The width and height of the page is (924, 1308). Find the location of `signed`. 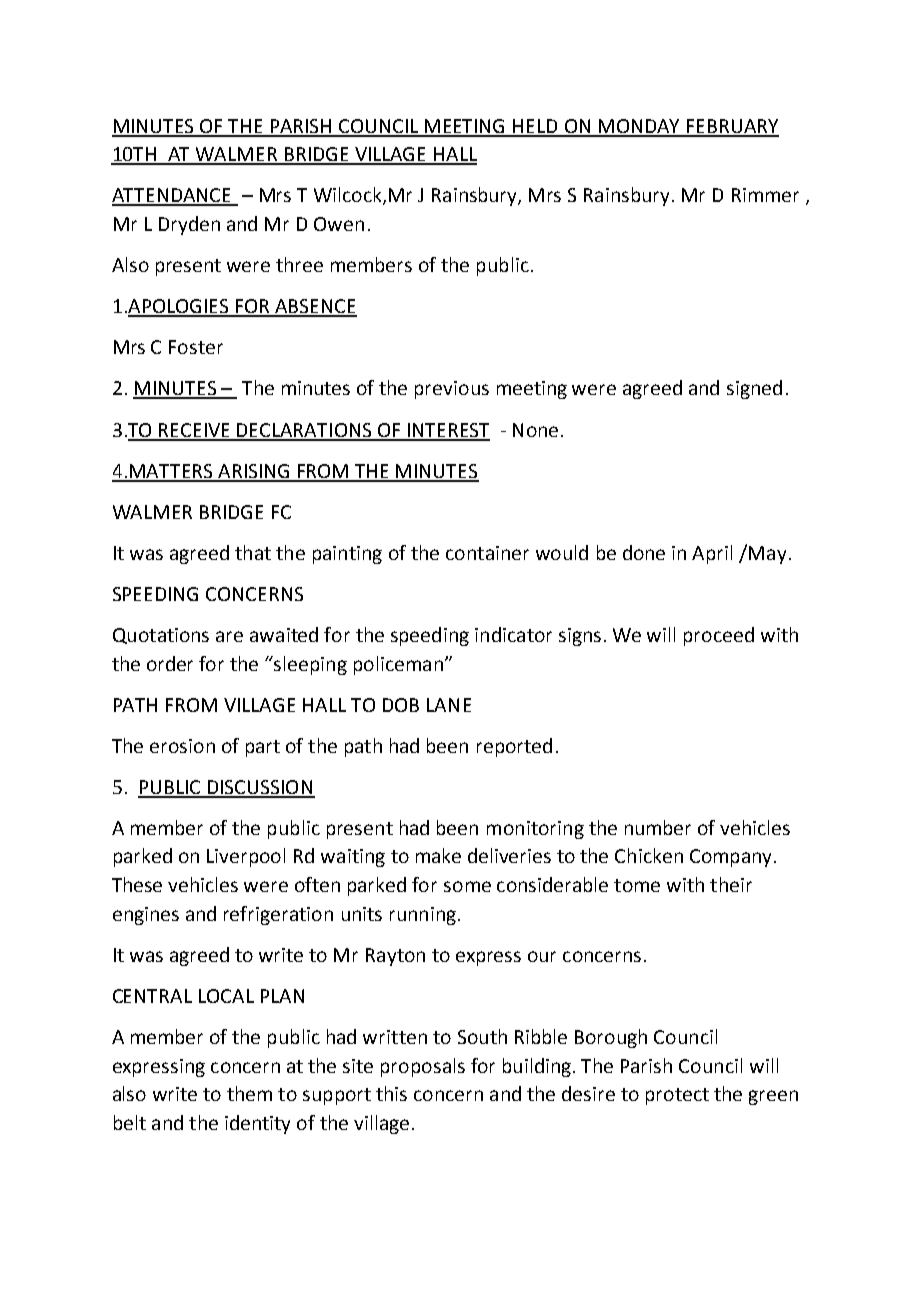

signed is located at coordinates (754, 389).
